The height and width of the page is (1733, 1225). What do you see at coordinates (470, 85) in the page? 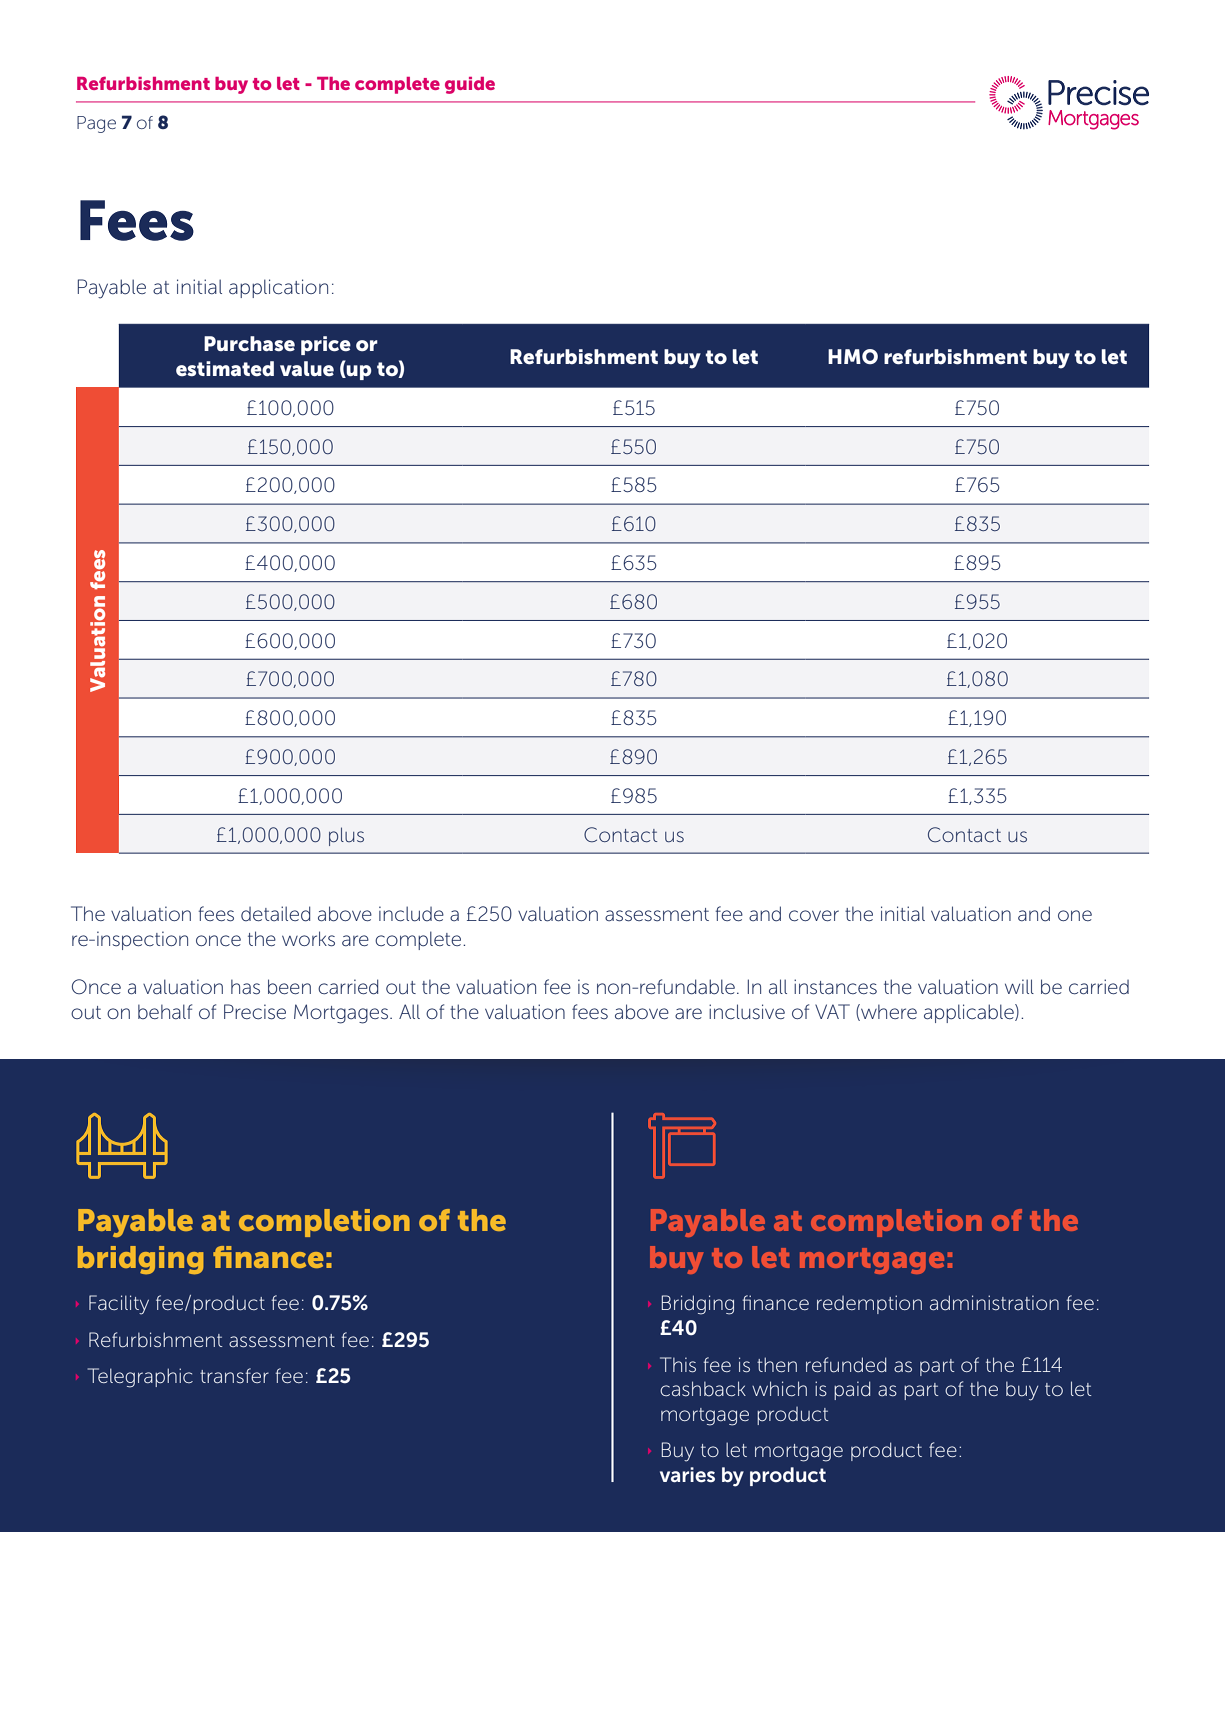
I see `guide` at bounding box center [470, 85].
